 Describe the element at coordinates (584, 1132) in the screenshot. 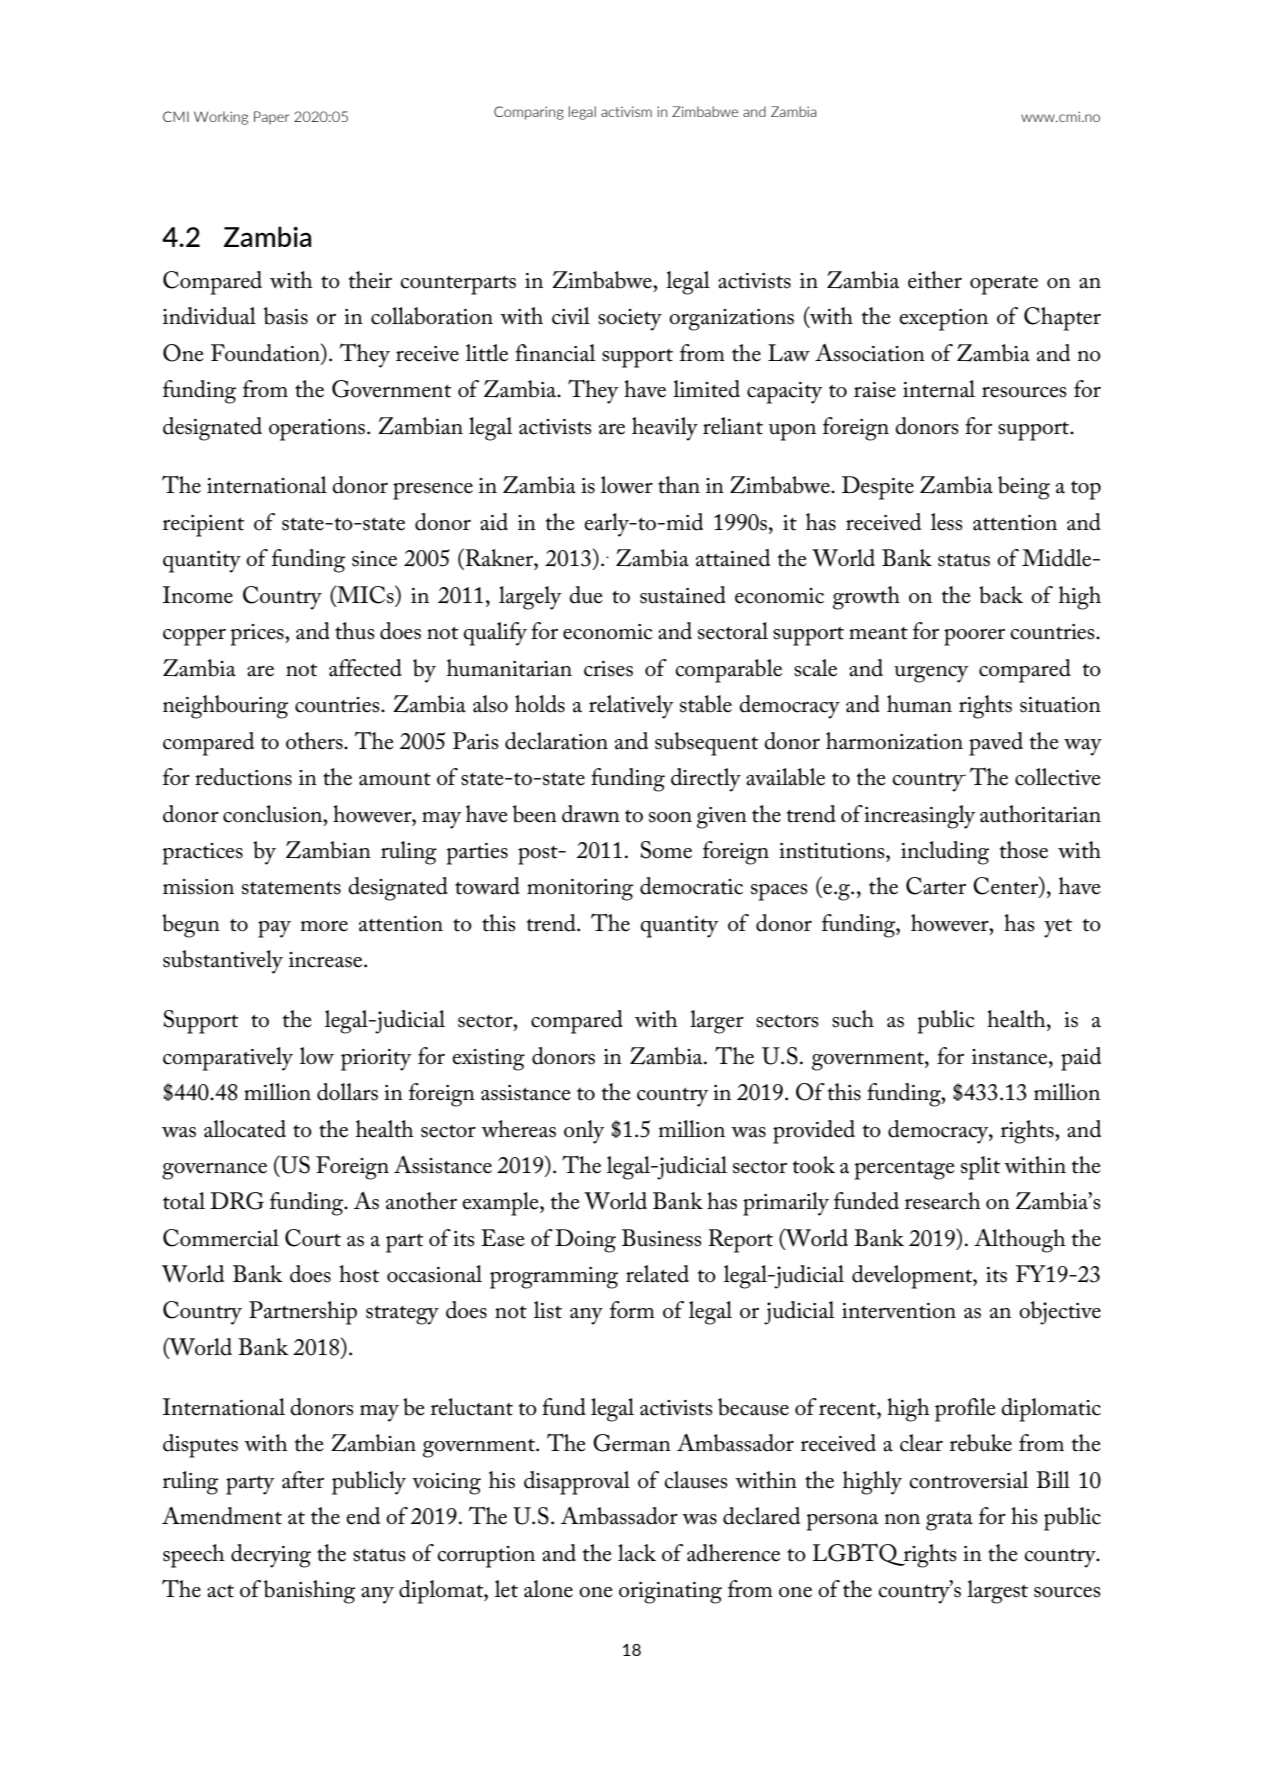

I see `only` at that location.
